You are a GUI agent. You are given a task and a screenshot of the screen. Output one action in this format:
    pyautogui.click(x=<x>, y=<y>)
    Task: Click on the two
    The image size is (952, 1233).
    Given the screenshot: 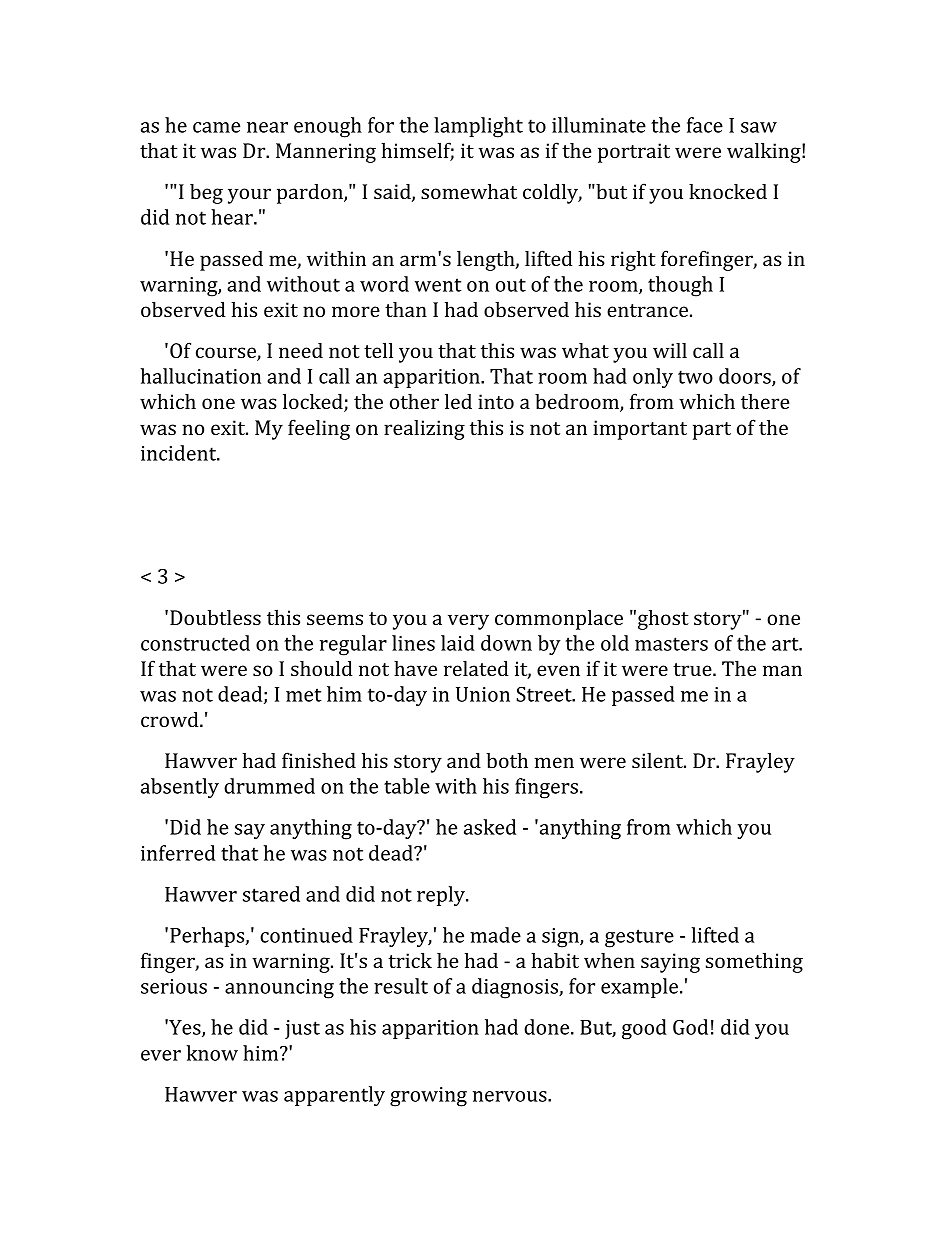 What is the action you would take?
    pyautogui.click(x=695, y=377)
